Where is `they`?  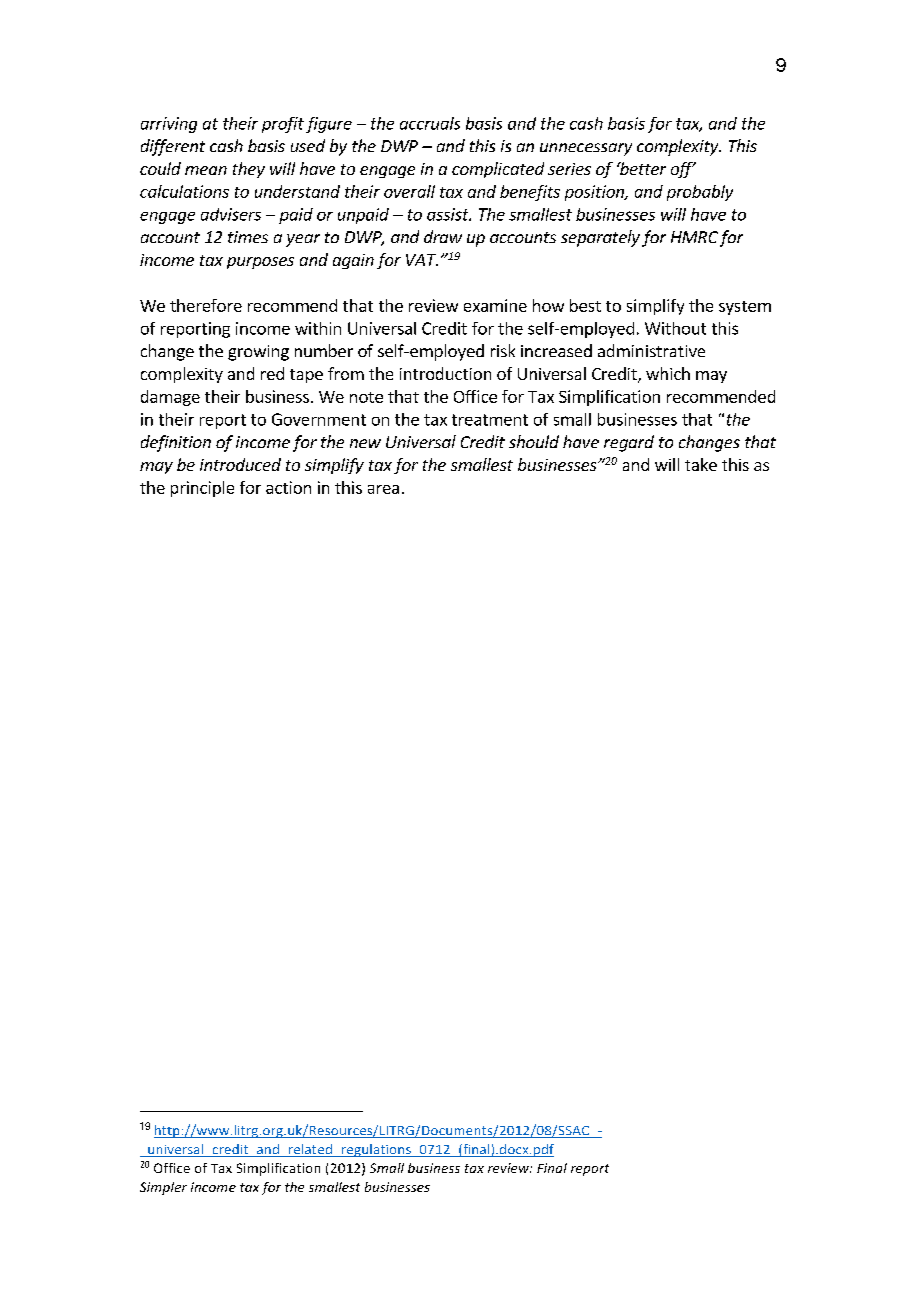 they is located at coordinates (249, 170).
